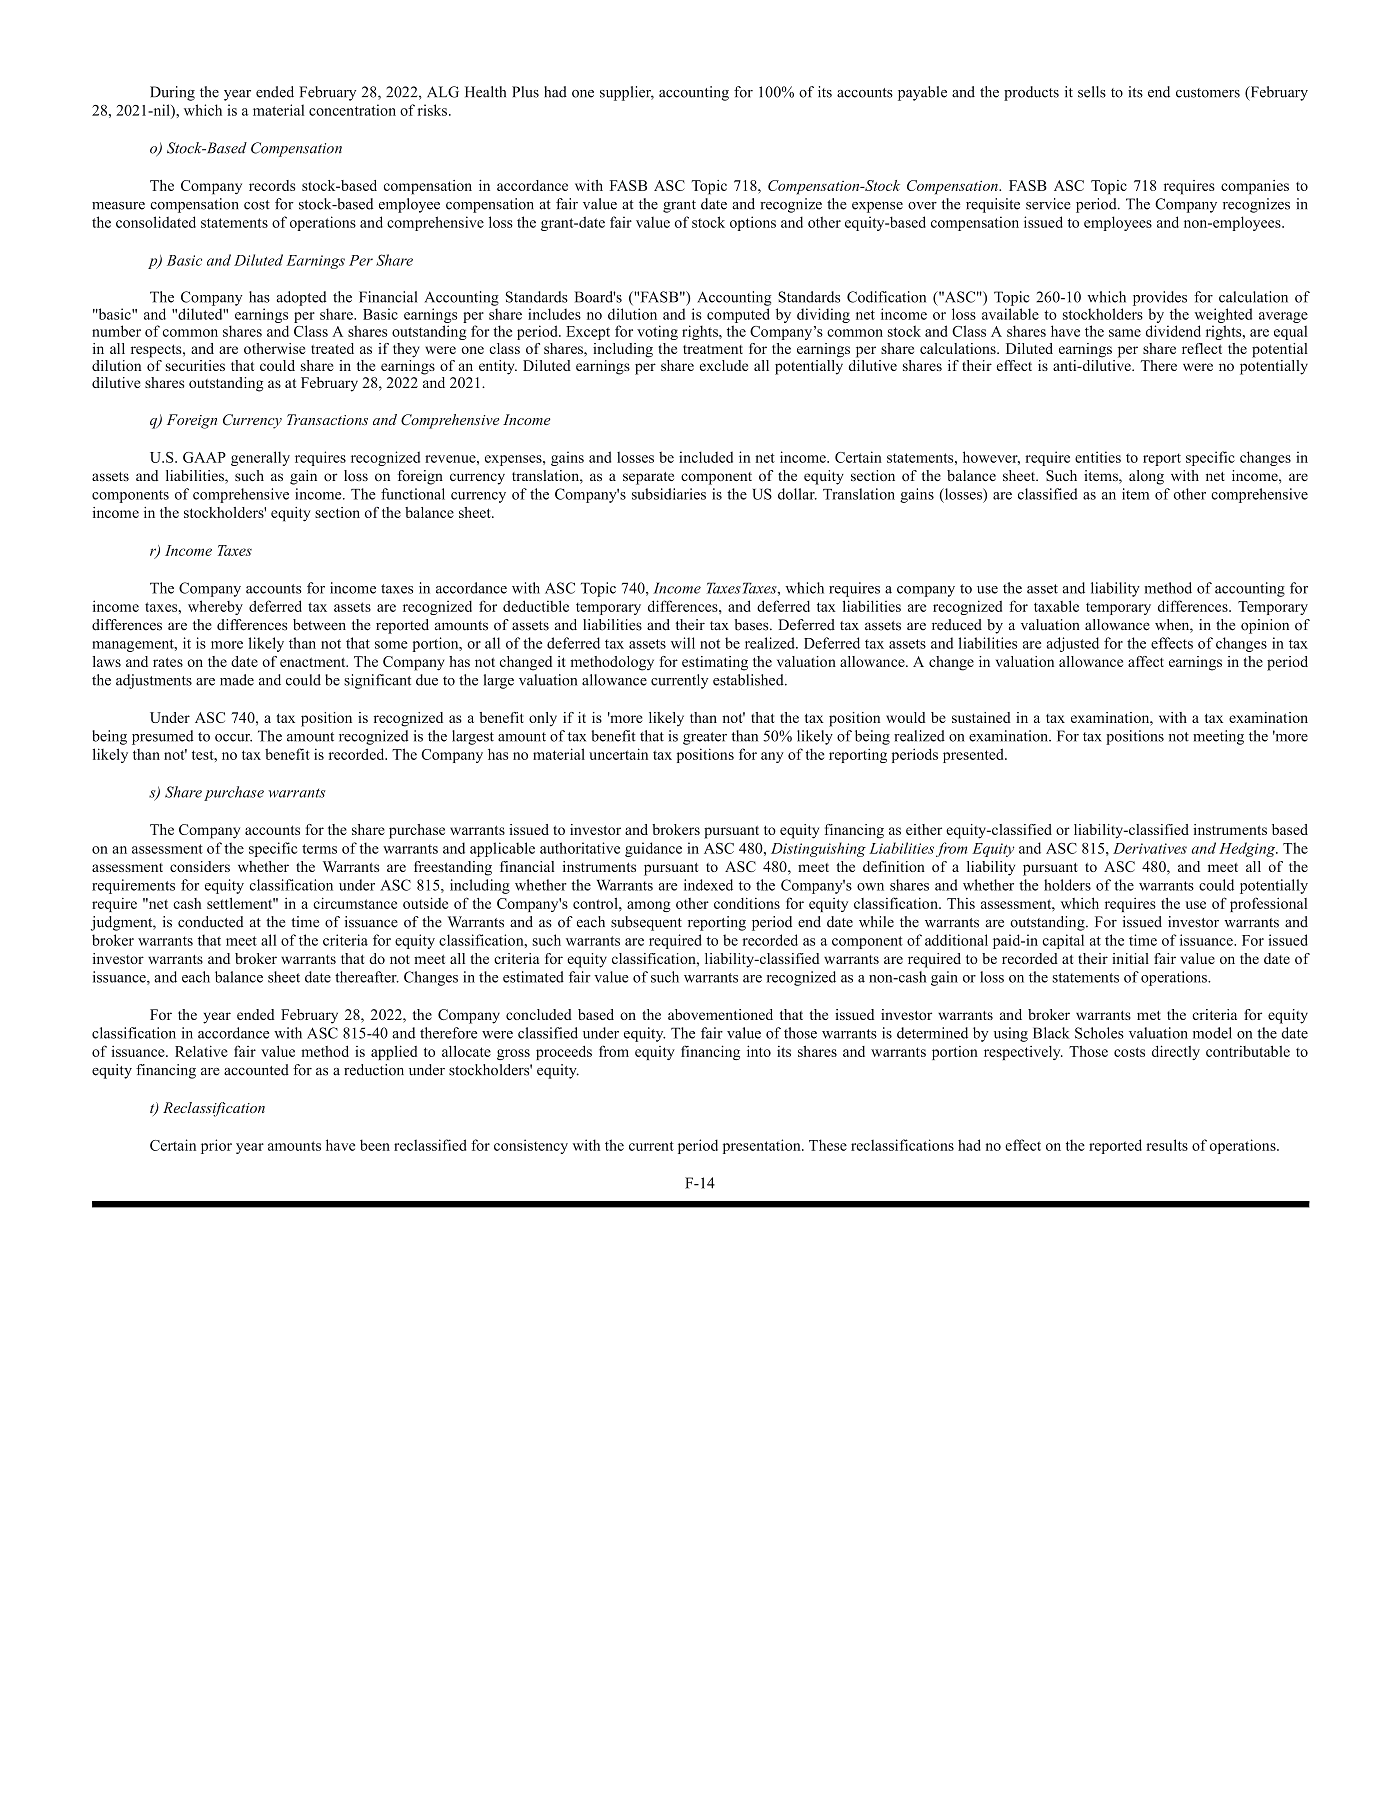 The height and width of the image is (1812, 1400). I want to click on presentation, so click(763, 1146).
